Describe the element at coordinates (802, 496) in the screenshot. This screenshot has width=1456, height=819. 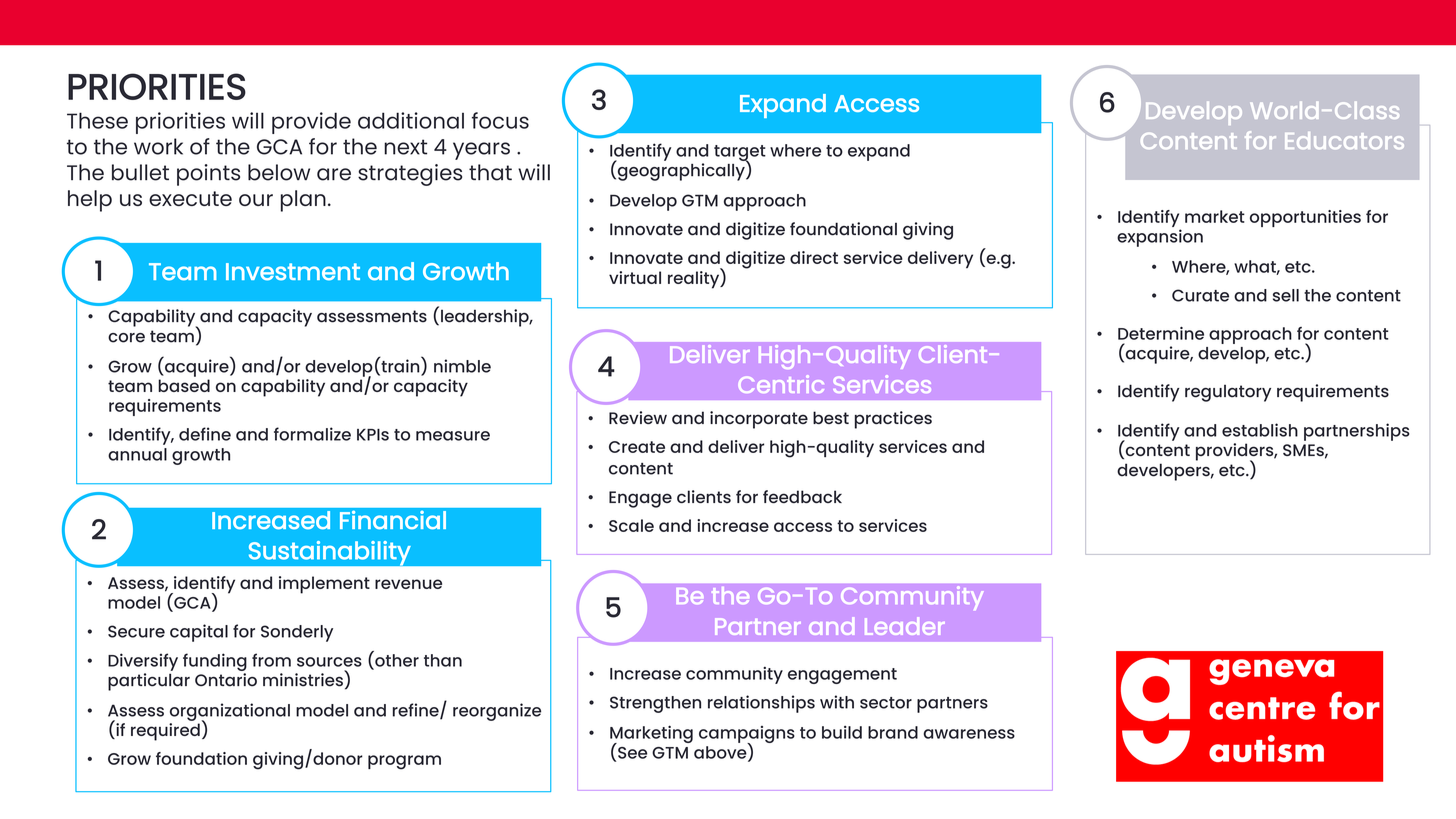
I see `feedback` at that location.
